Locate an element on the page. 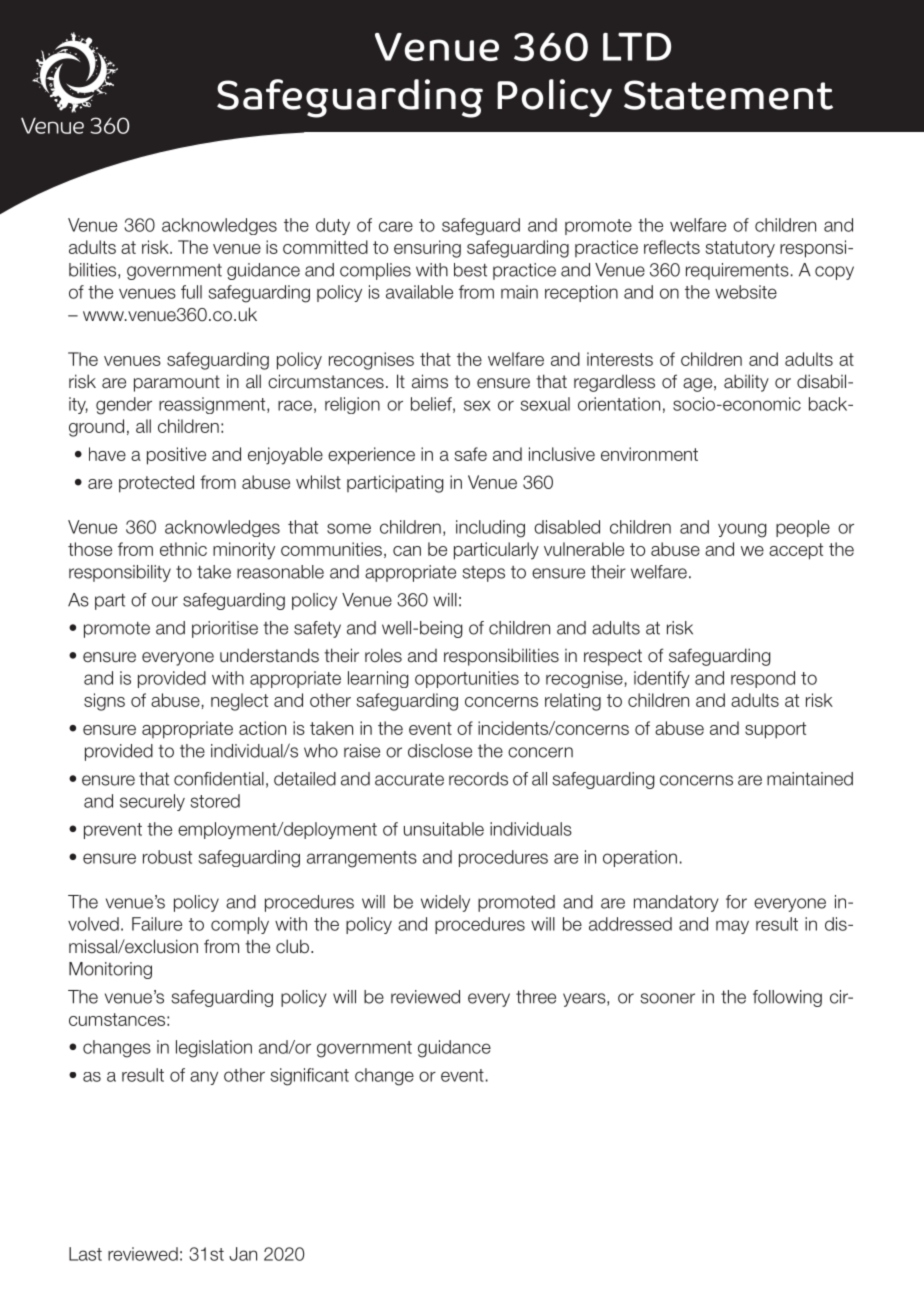  LTD is located at coordinates (637, 46).
